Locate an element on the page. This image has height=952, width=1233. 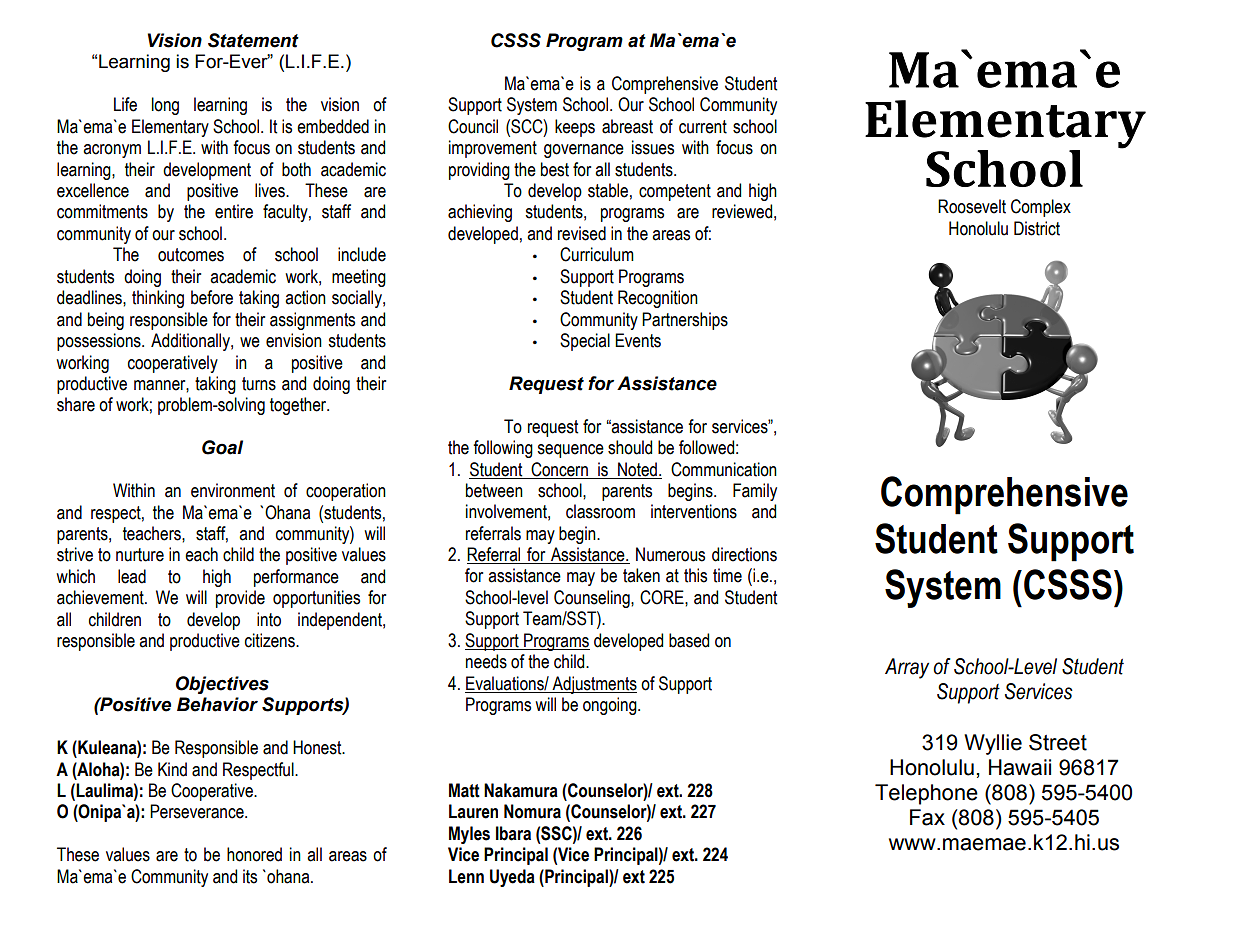
honored is located at coordinates (254, 854).
